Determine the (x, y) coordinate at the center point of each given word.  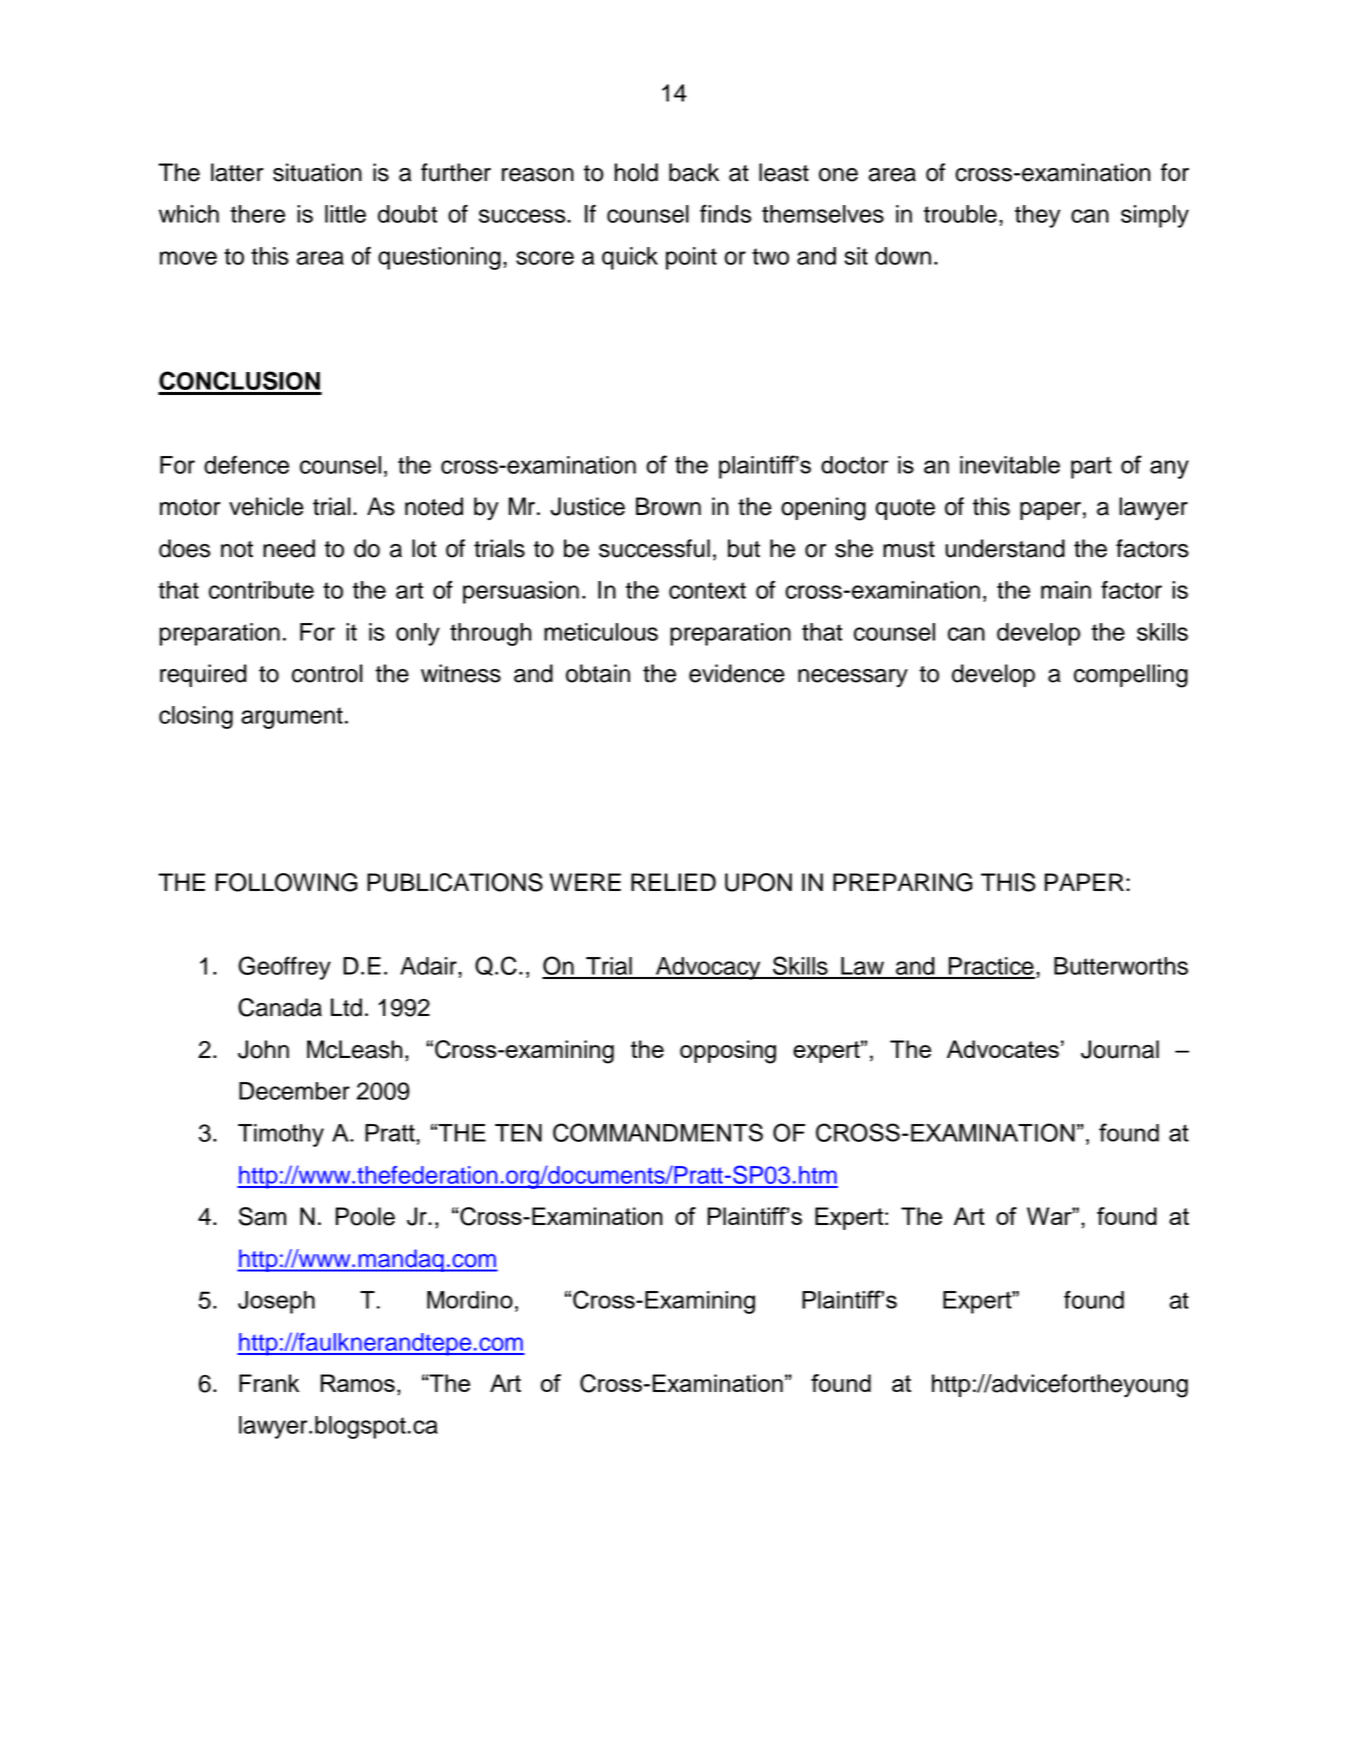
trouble (960, 214)
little (345, 214)
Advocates (1003, 1049)
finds (725, 214)
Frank (269, 1383)
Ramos (358, 1383)
